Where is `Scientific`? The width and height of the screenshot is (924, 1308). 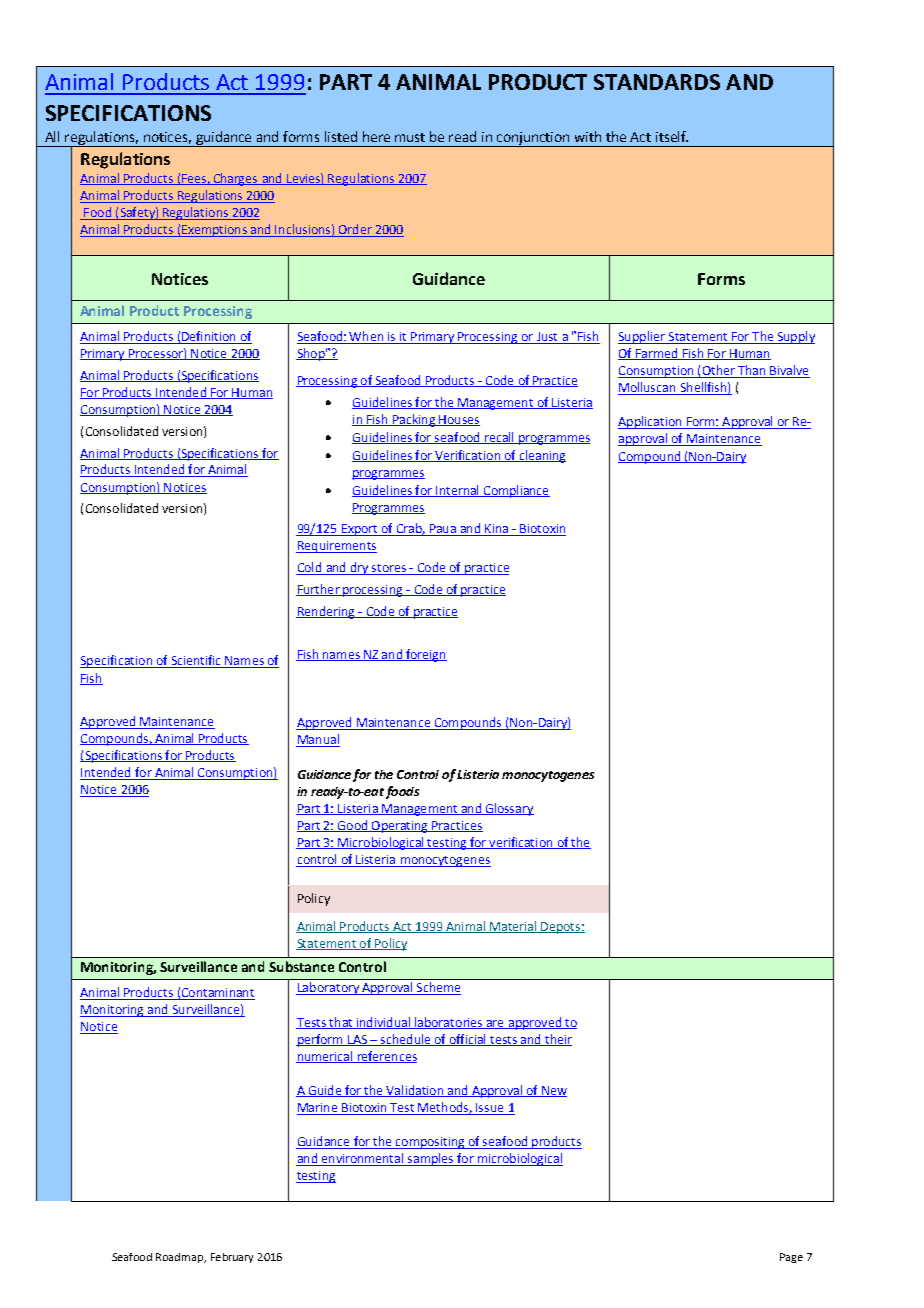 Scientific is located at coordinates (196, 661).
